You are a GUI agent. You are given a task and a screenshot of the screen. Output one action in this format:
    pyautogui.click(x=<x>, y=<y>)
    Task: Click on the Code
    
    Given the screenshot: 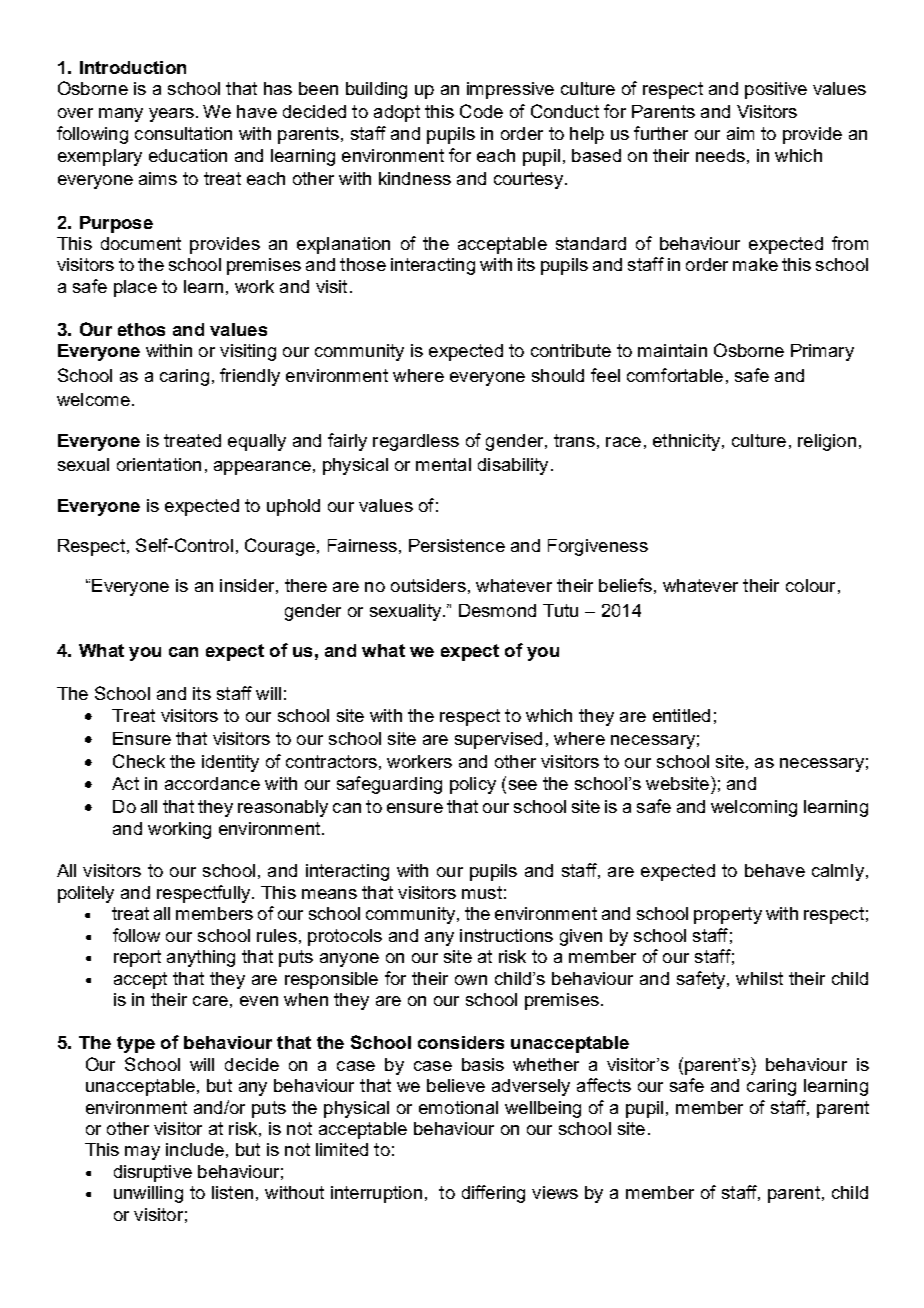 What is the action you would take?
    pyautogui.click(x=481, y=111)
